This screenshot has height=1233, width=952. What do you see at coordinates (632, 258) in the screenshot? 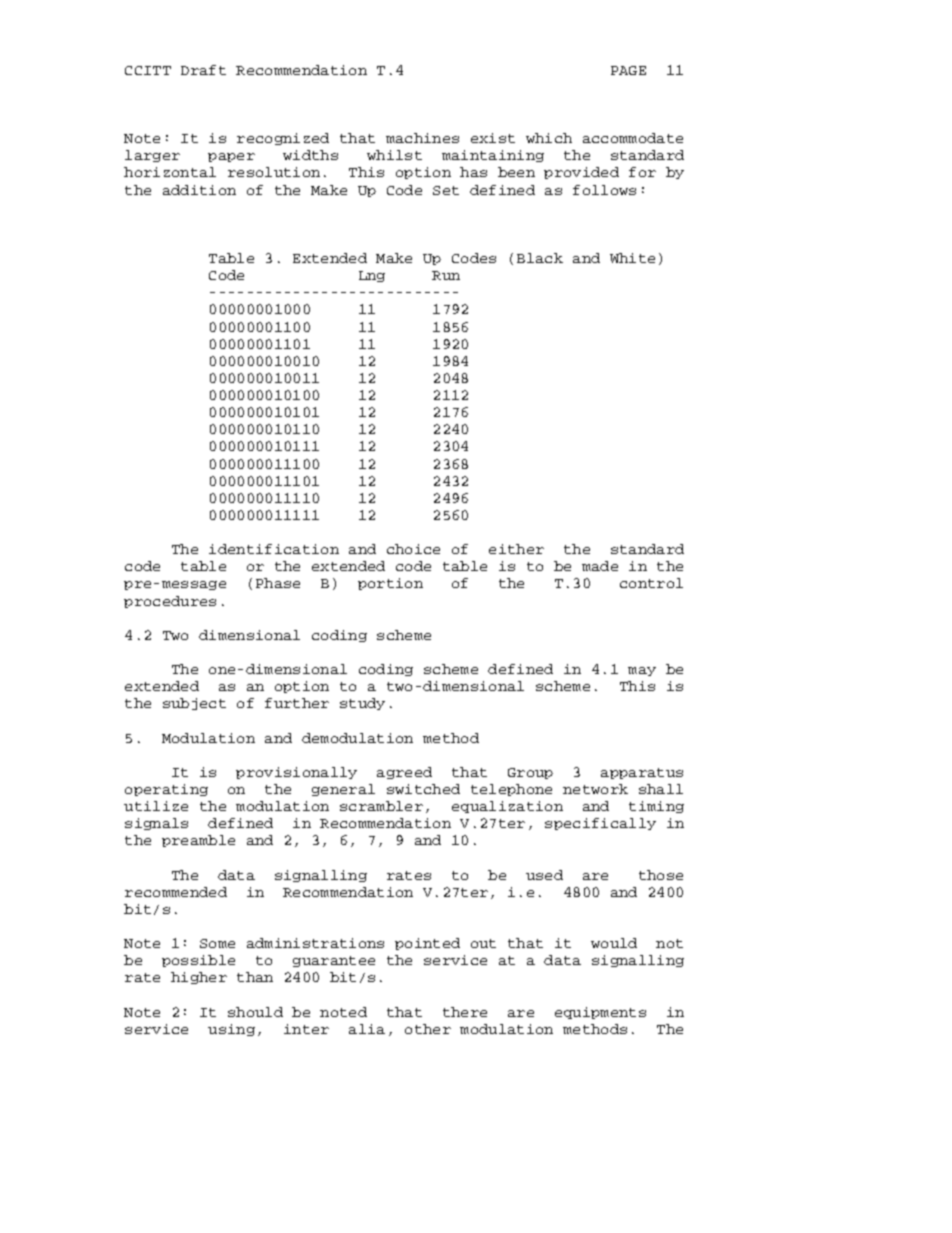
I see `White` at bounding box center [632, 258].
